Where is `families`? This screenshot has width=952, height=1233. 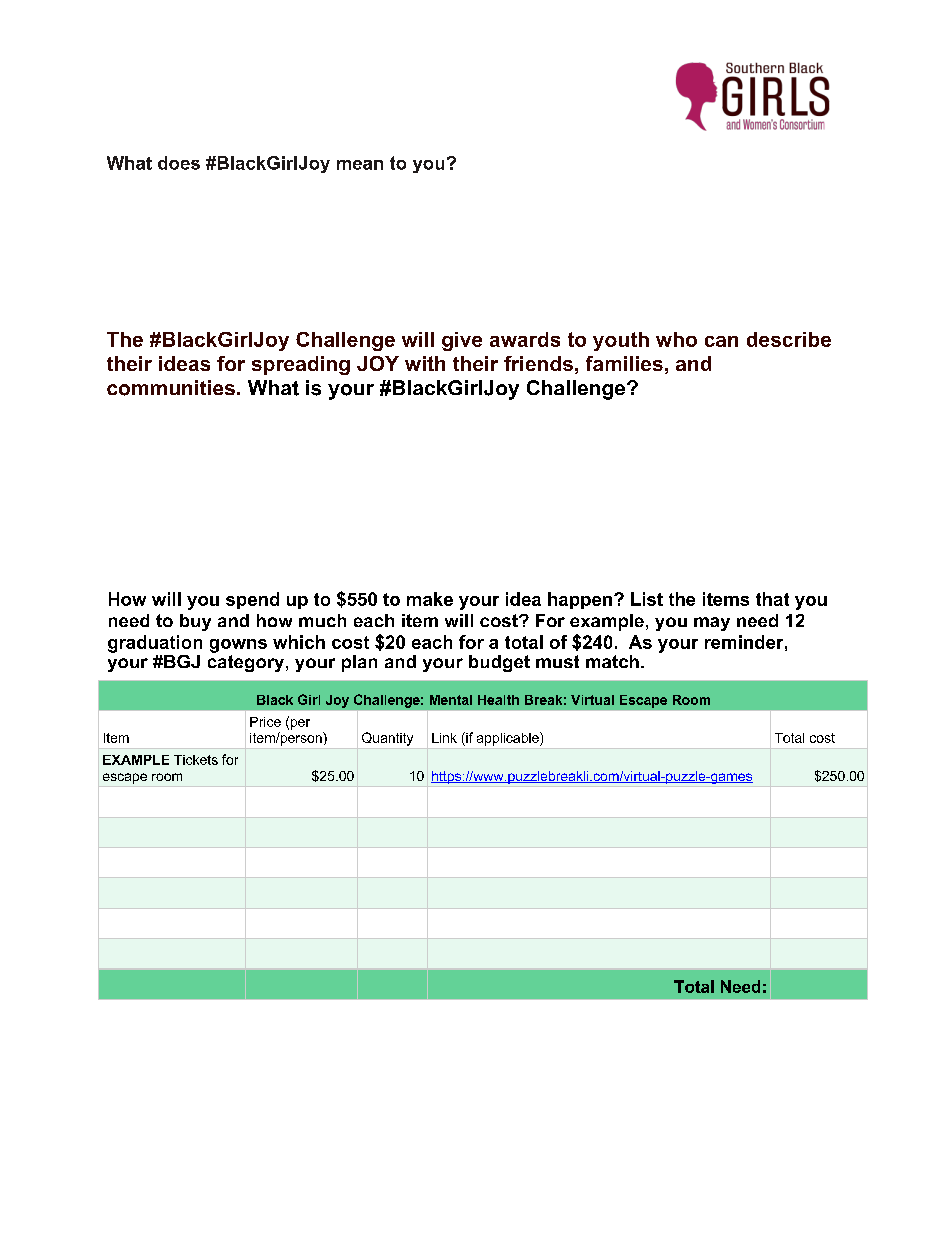 families is located at coordinates (624, 363).
